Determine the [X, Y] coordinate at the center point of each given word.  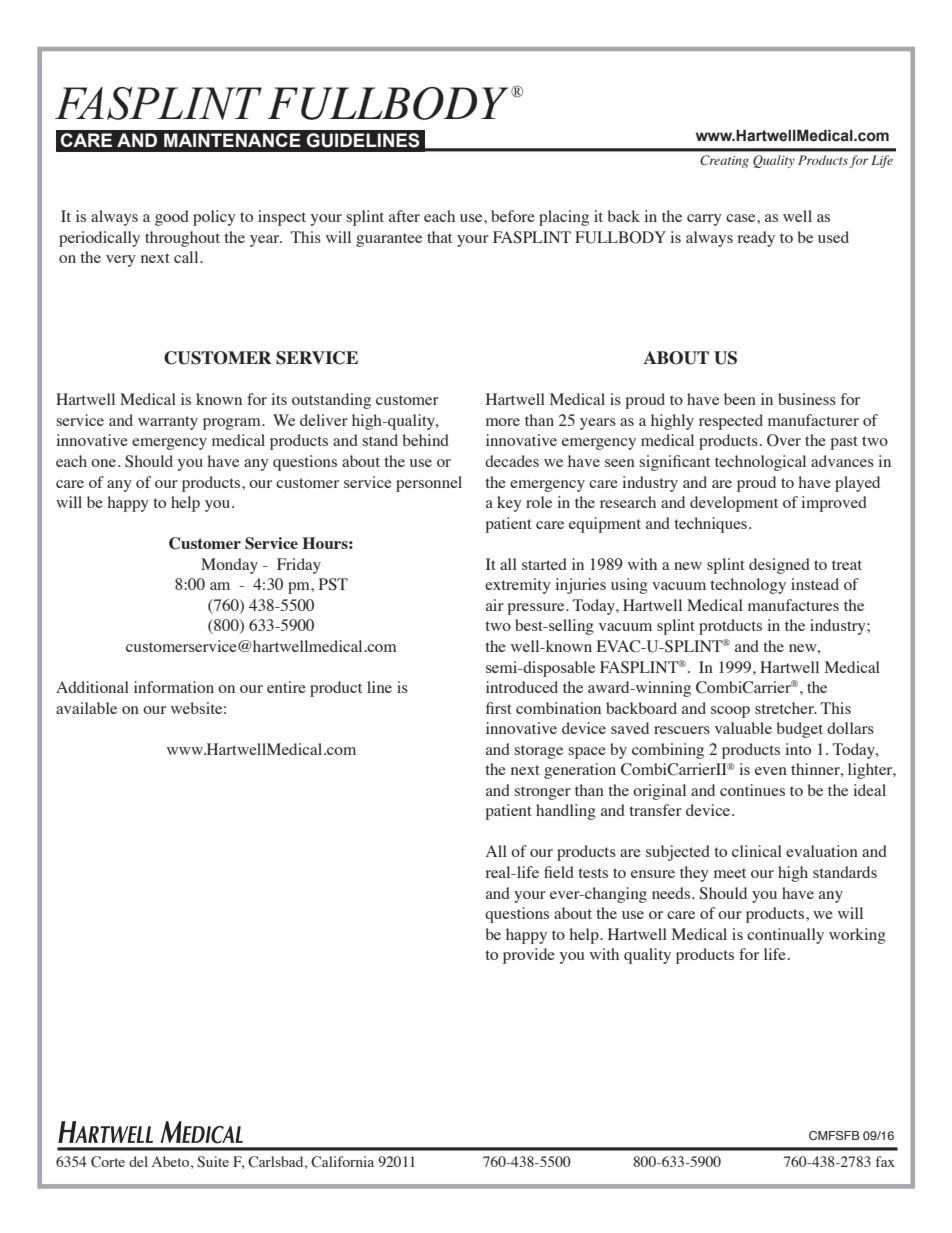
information [174, 687]
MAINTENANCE [232, 140]
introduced [522, 687]
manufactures [793, 605]
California [342, 1162]
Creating [724, 161]
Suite [213, 1162]
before [513, 216]
